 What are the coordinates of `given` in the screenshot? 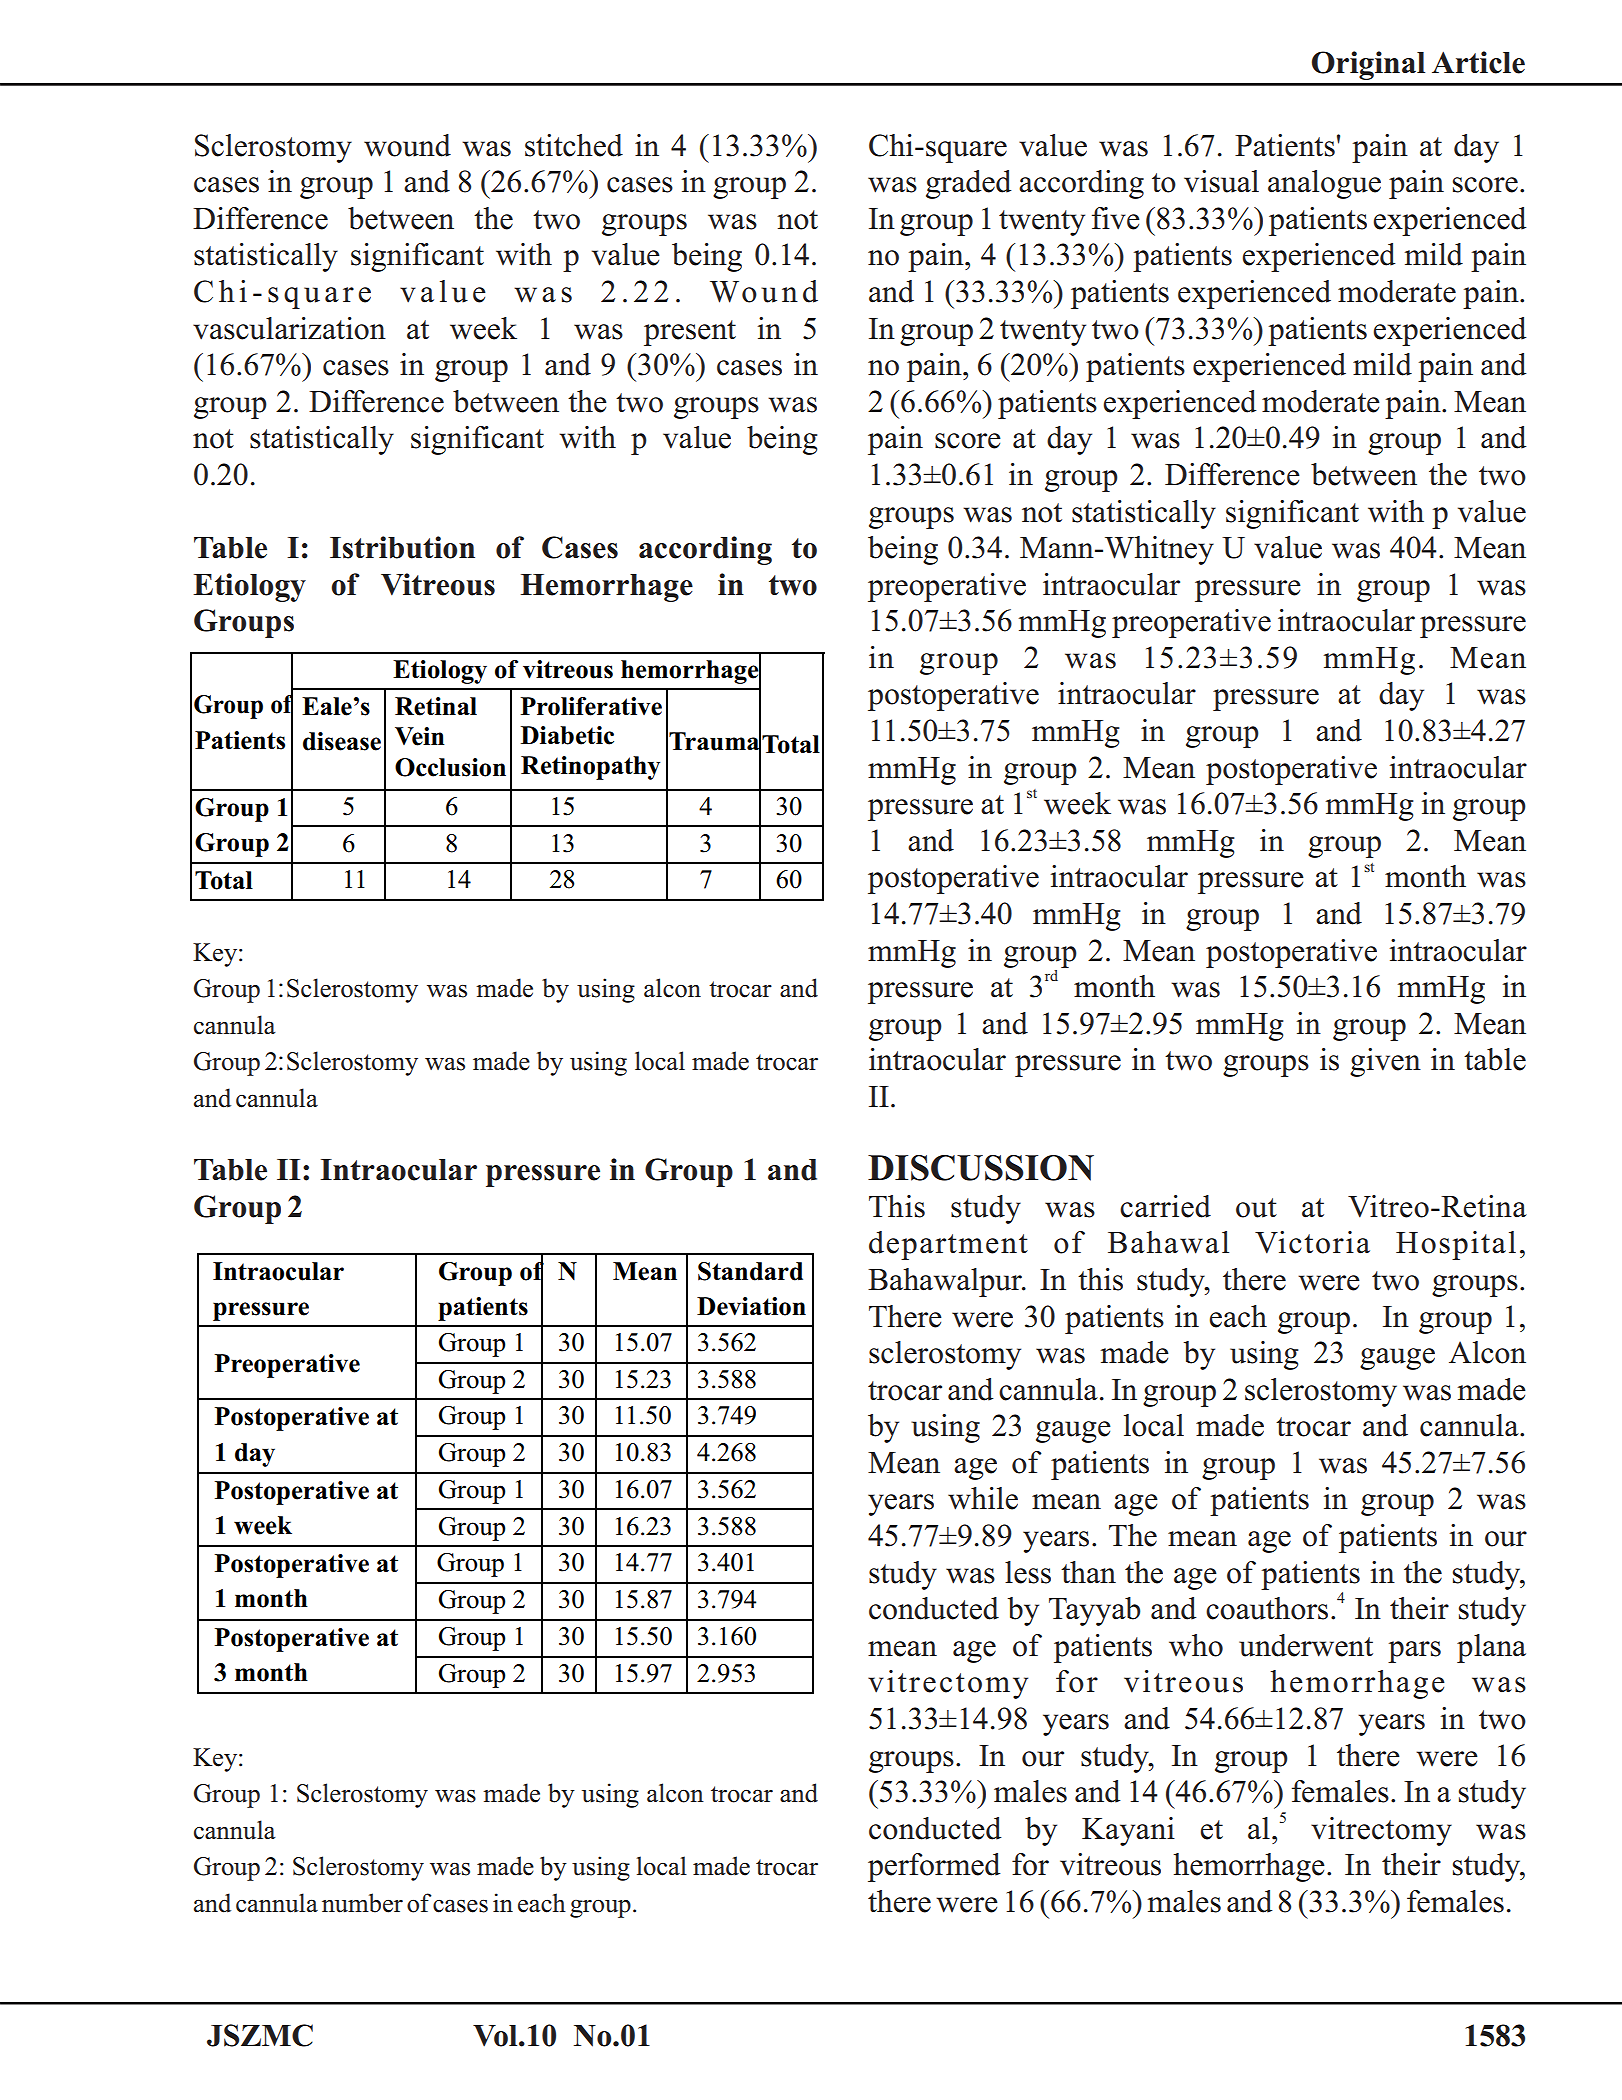 It's located at (1385, 1062).
